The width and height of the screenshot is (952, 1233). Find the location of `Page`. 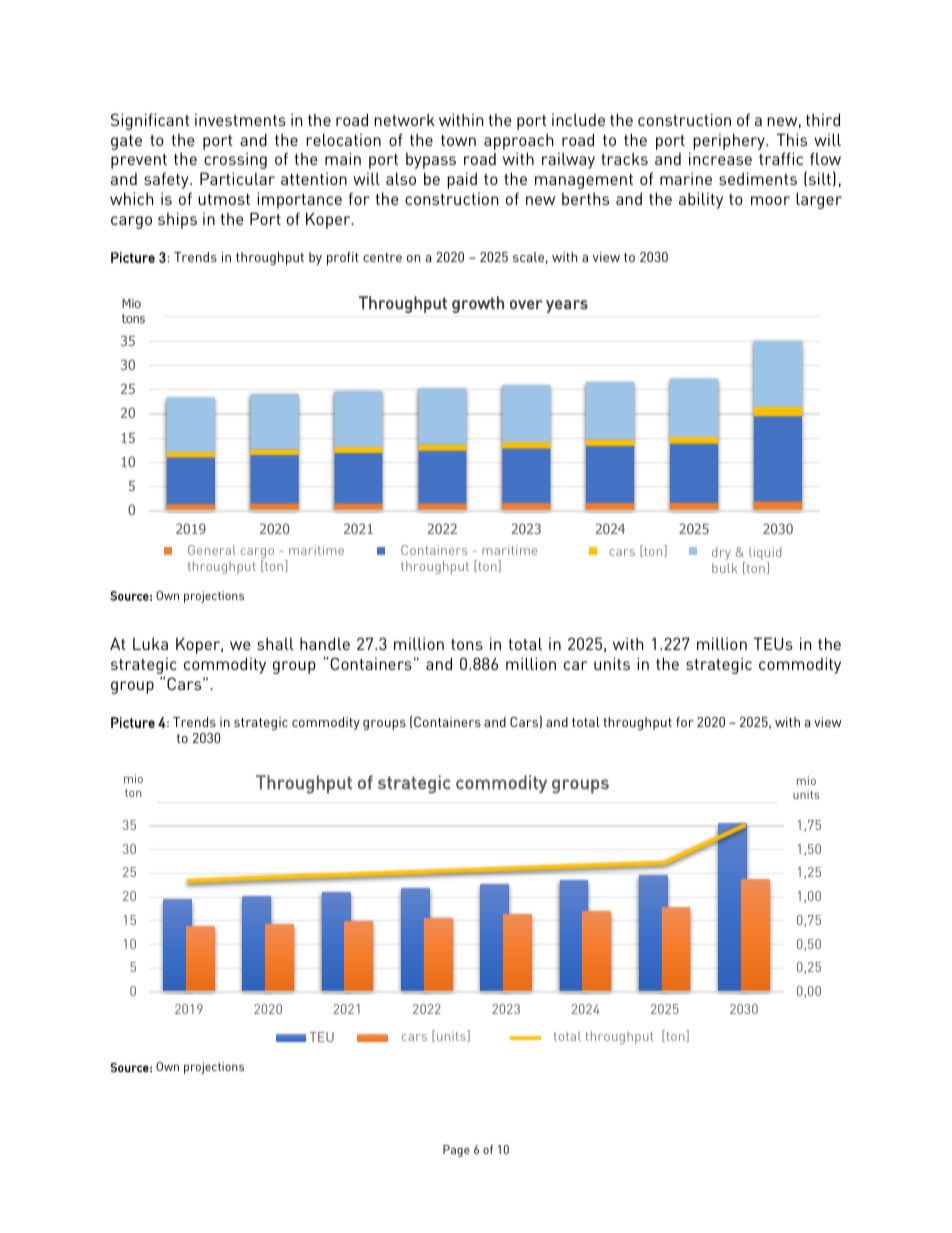

Page is located at coordinates (456, 1151).
